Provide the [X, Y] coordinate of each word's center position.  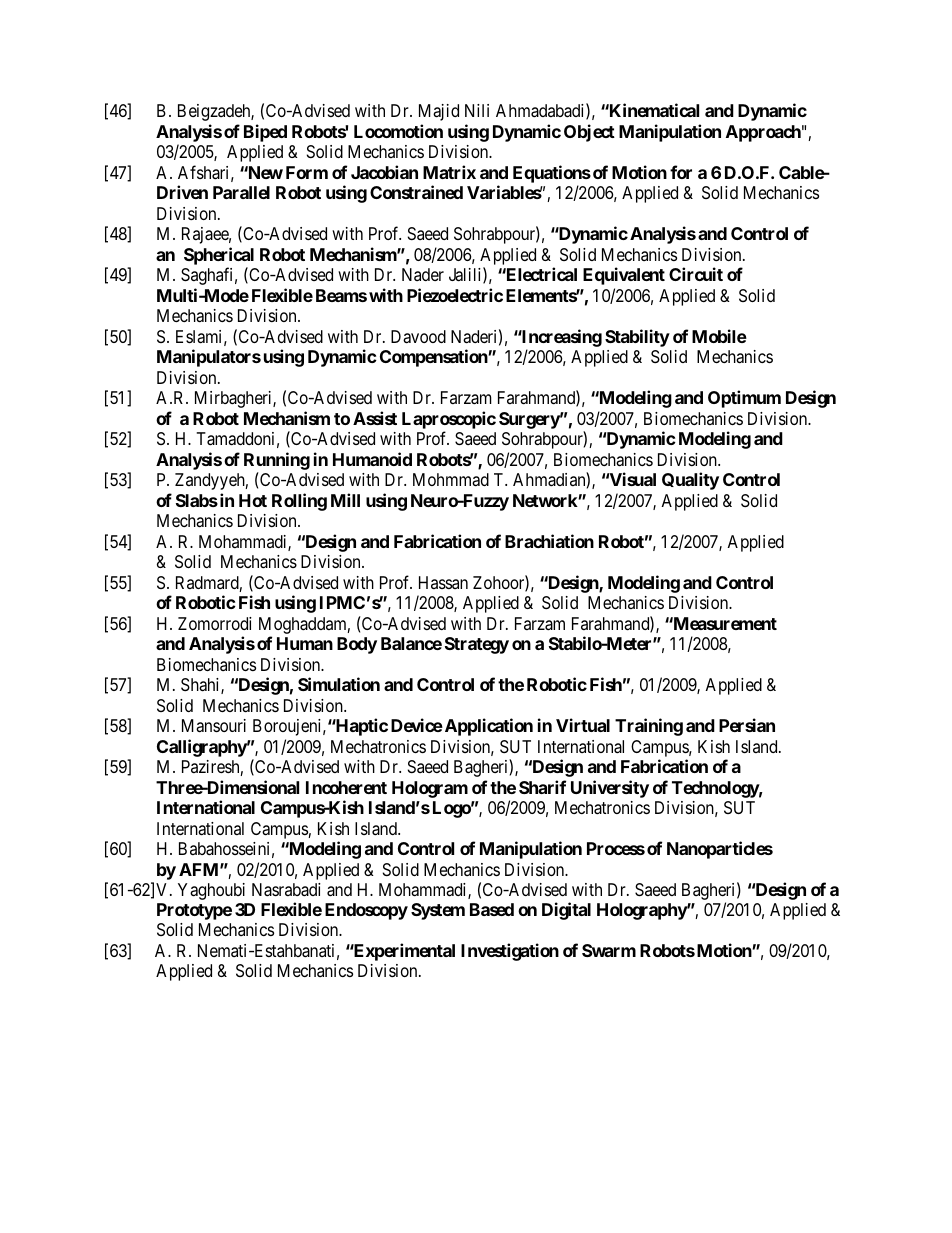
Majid [439, 112]
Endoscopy [366, 911]
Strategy [477, 645]
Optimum [744, 399]
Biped [265, 133]
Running [277, 461]
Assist [375, 418]
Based [492, 909]
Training [649, 727]
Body [357, 645]
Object [589, 133]
